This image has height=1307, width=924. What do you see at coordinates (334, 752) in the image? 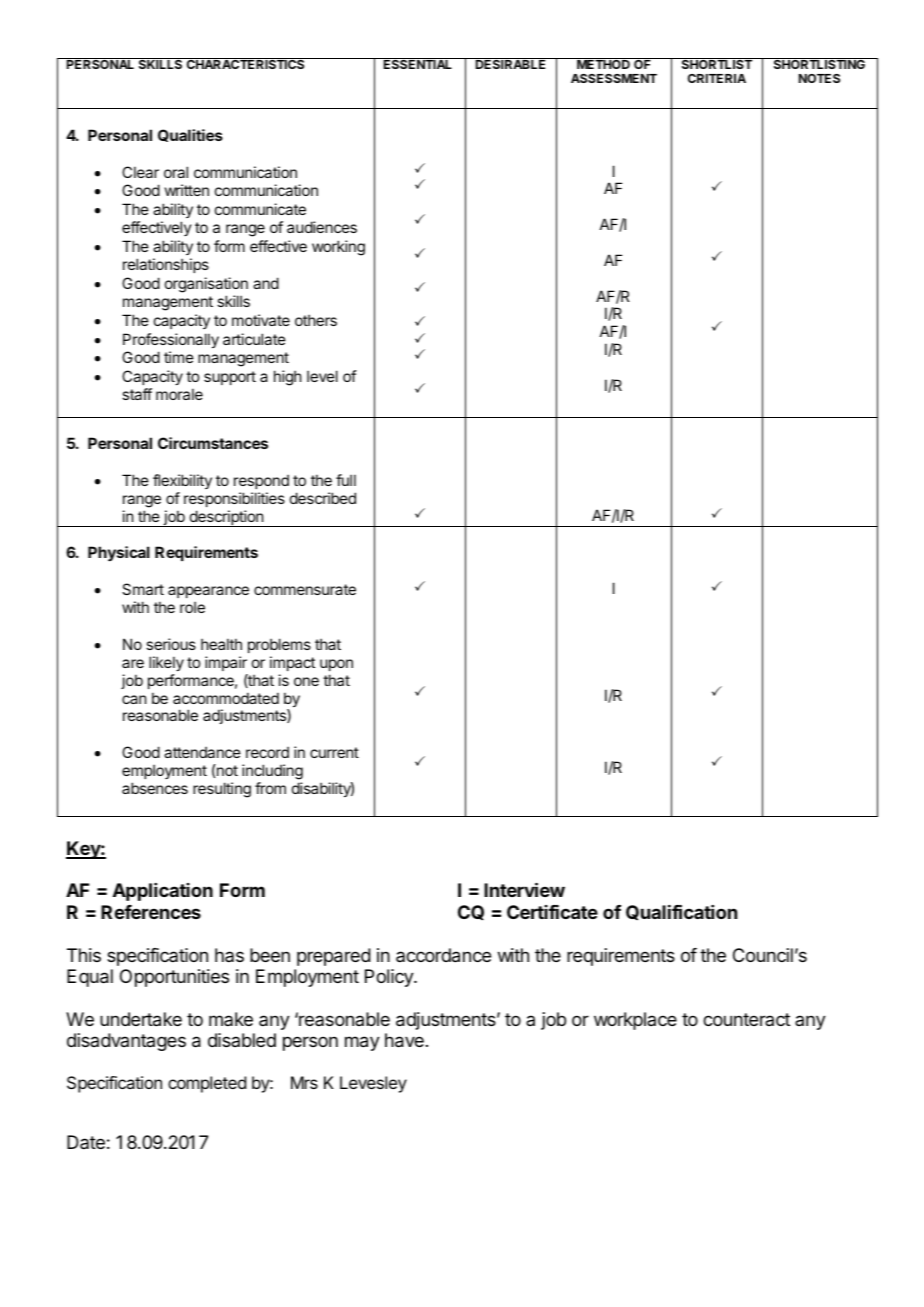
I see `current` at bounding box center [334, 752].
